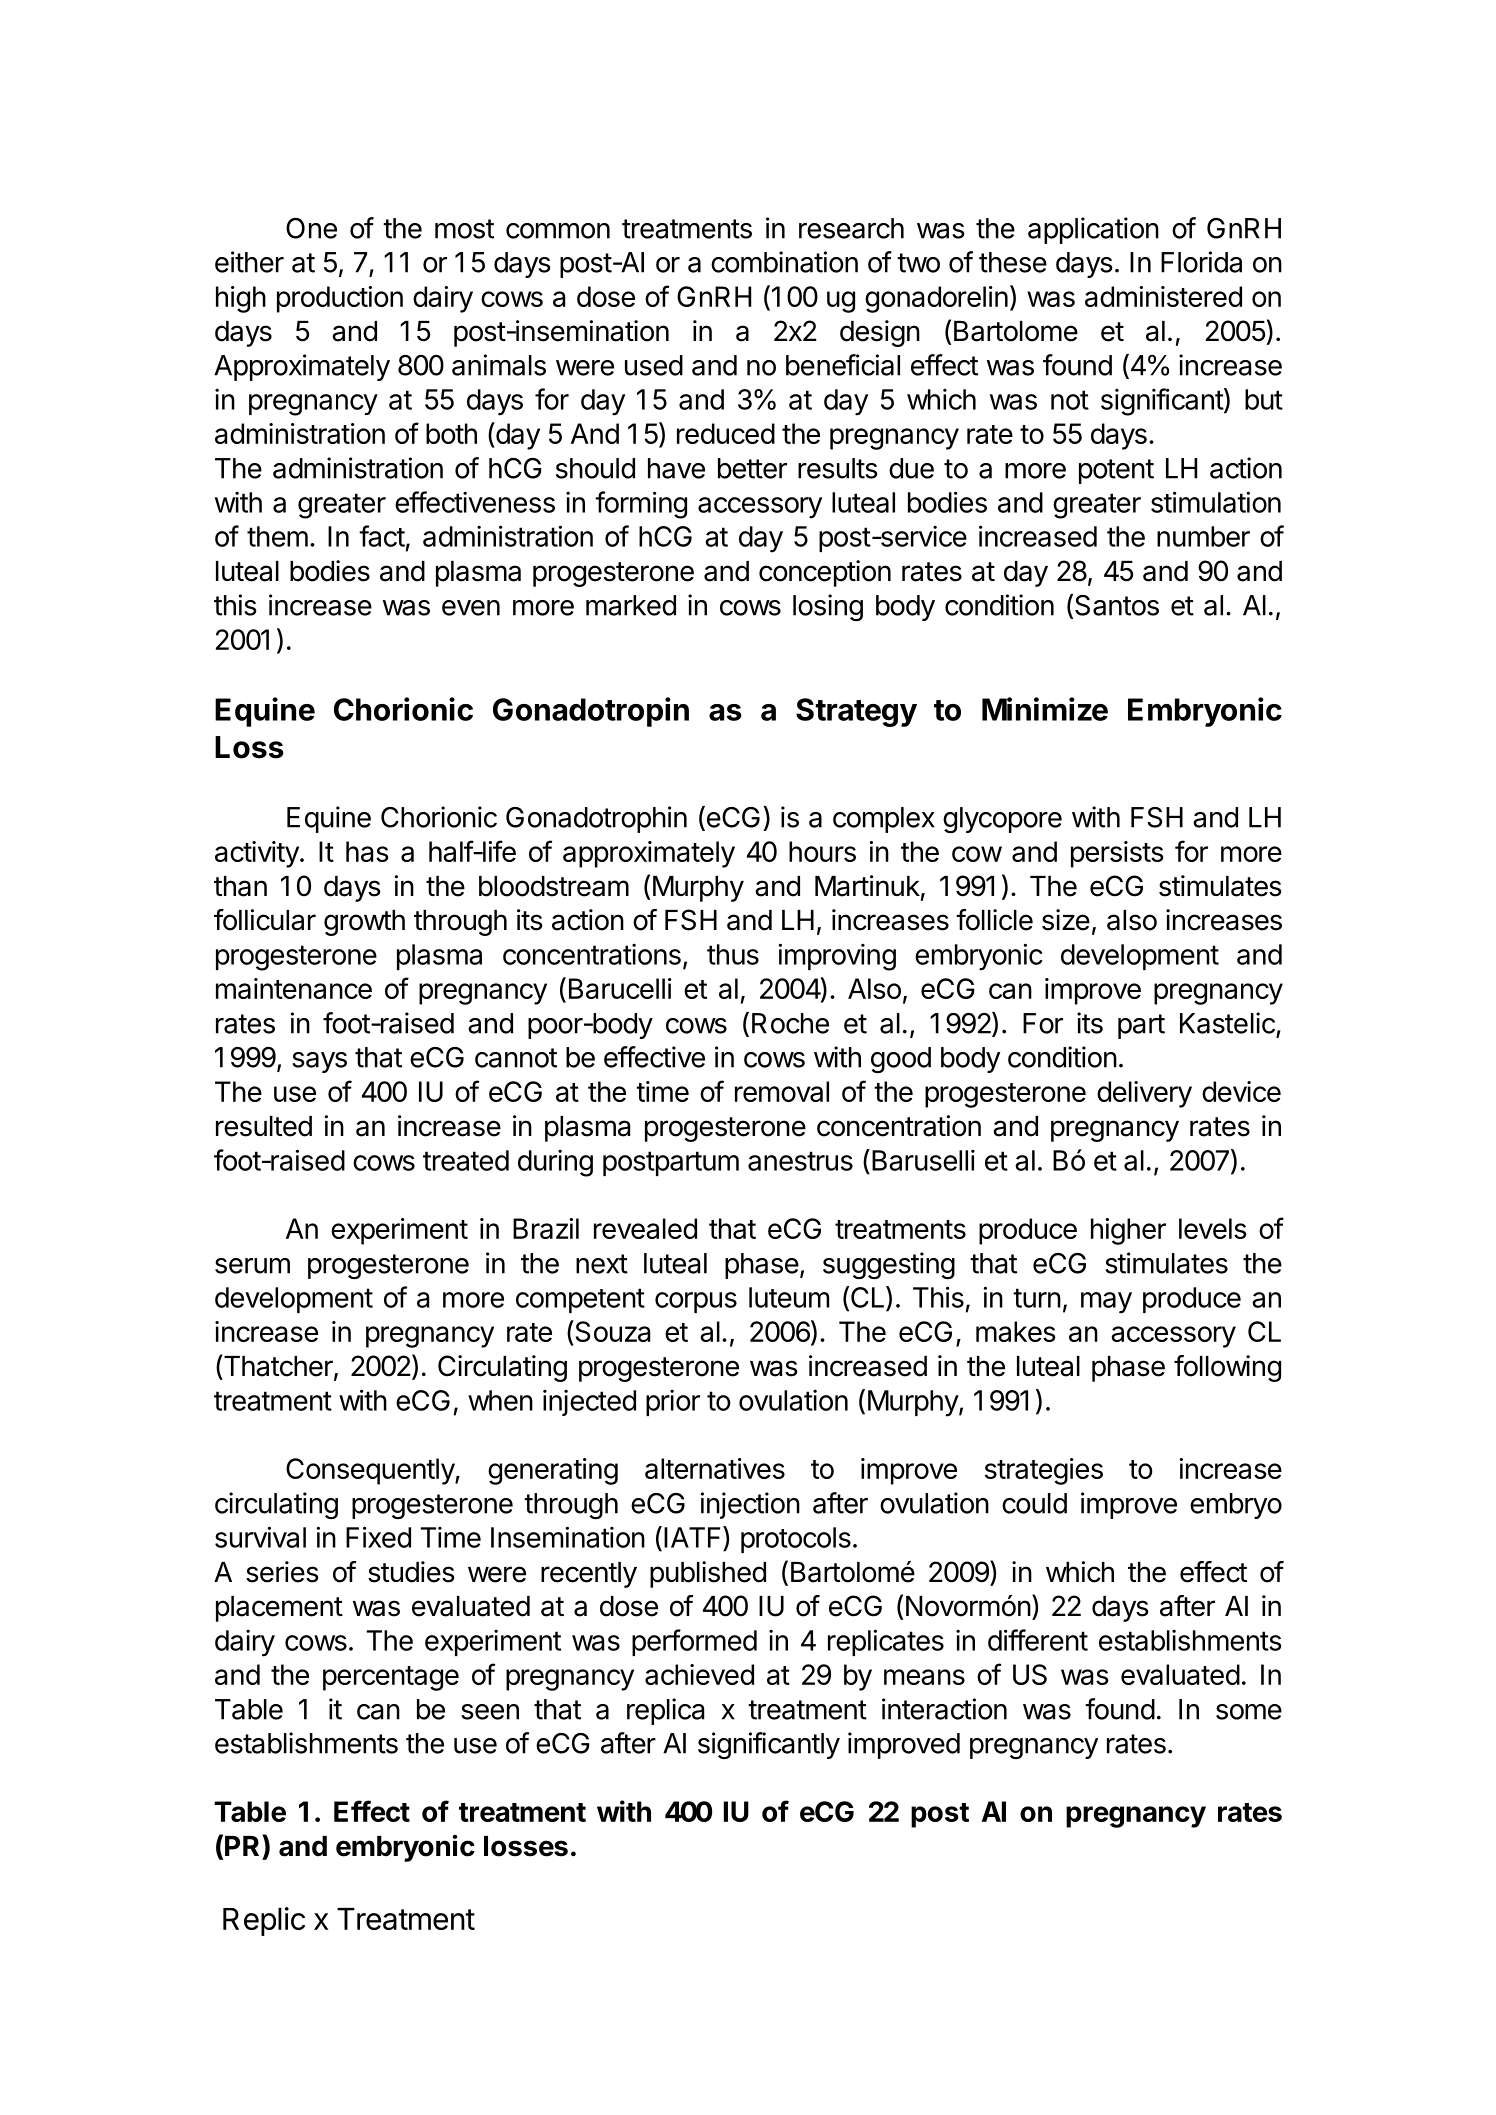 The height and width of the screenshot is (2115, 1496). Describe the element at coordinates (591, 712) in the screenshot. I see `Gonadotropin` at that location.
